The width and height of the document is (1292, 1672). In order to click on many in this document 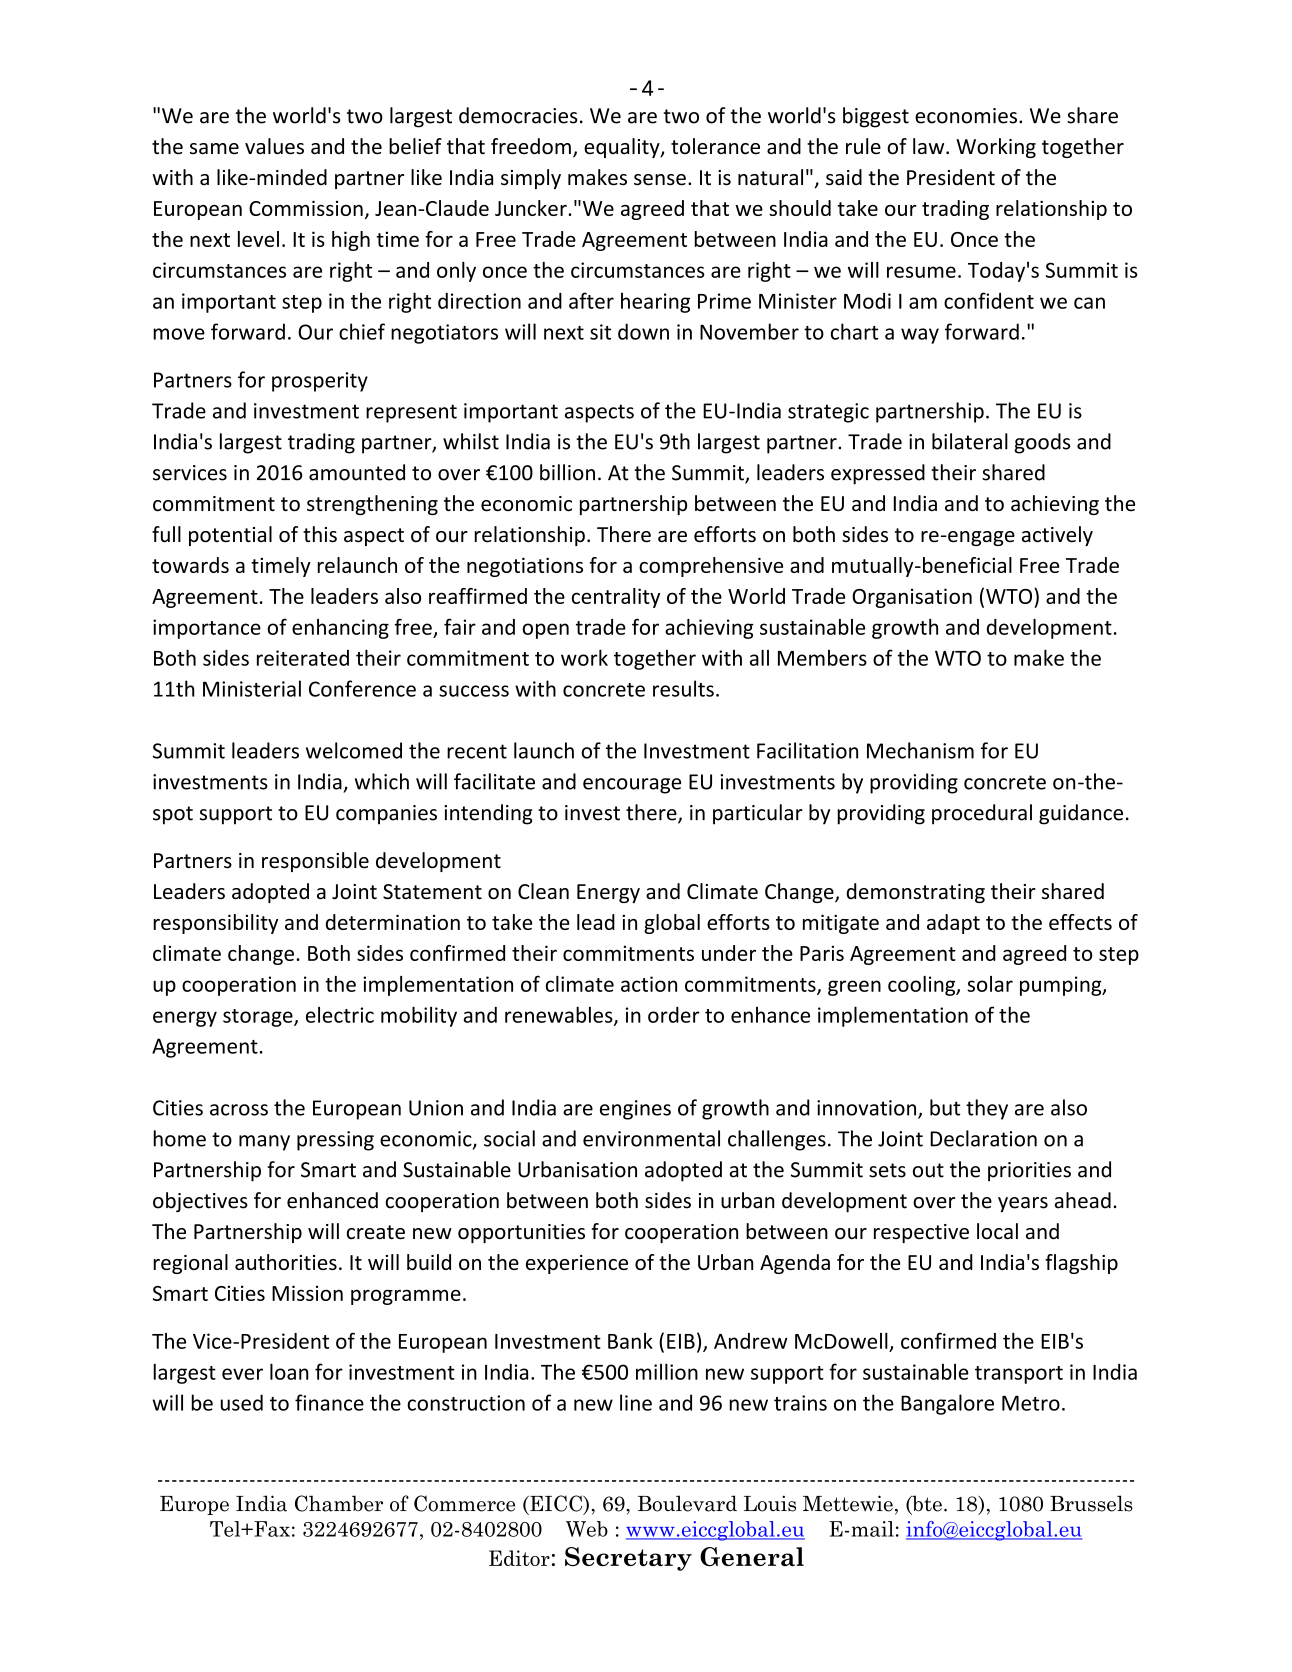, I will do `click(264, 1143)`.
